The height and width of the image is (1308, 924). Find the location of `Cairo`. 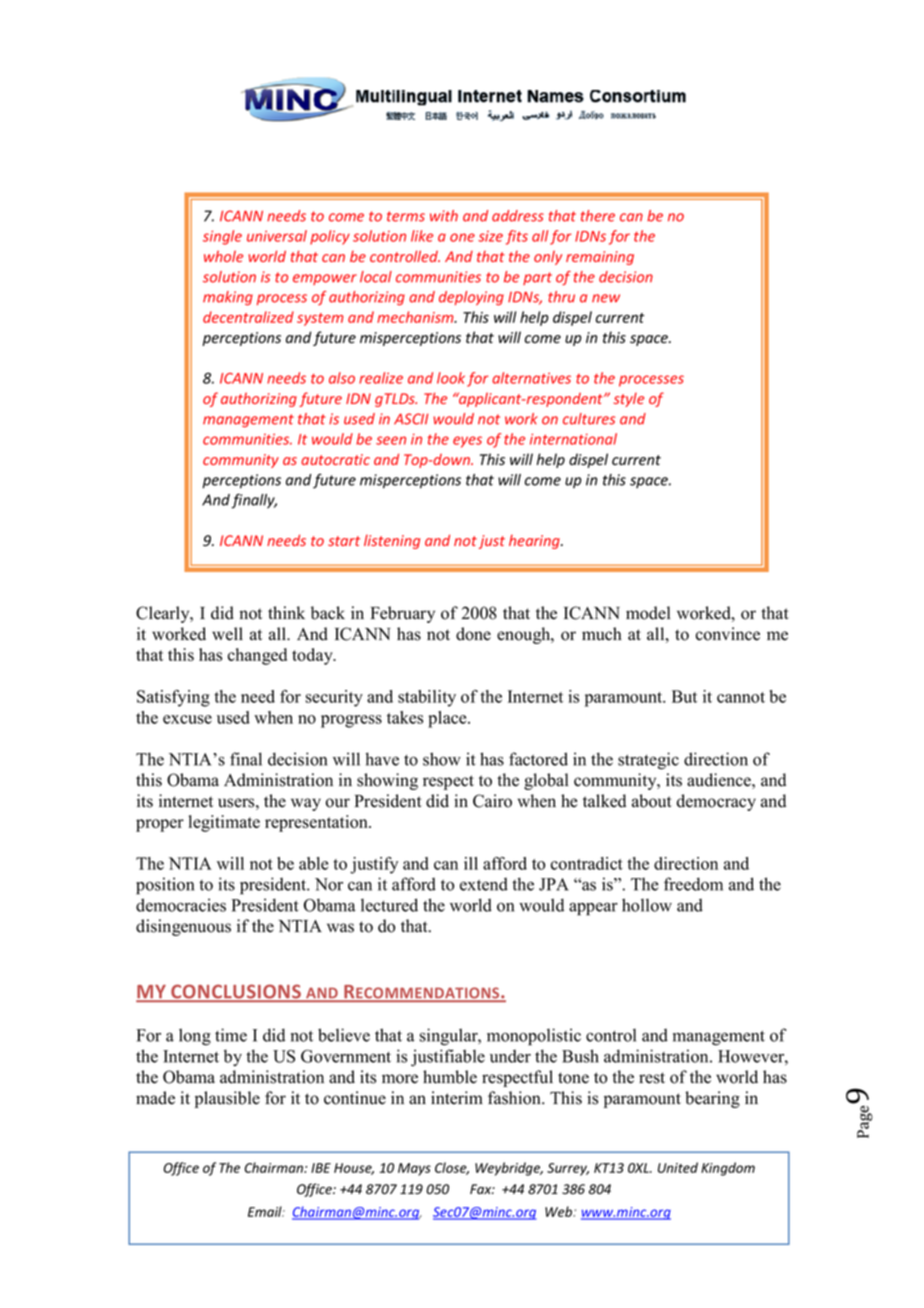

Cairo is located at coordinates (492, 801).
